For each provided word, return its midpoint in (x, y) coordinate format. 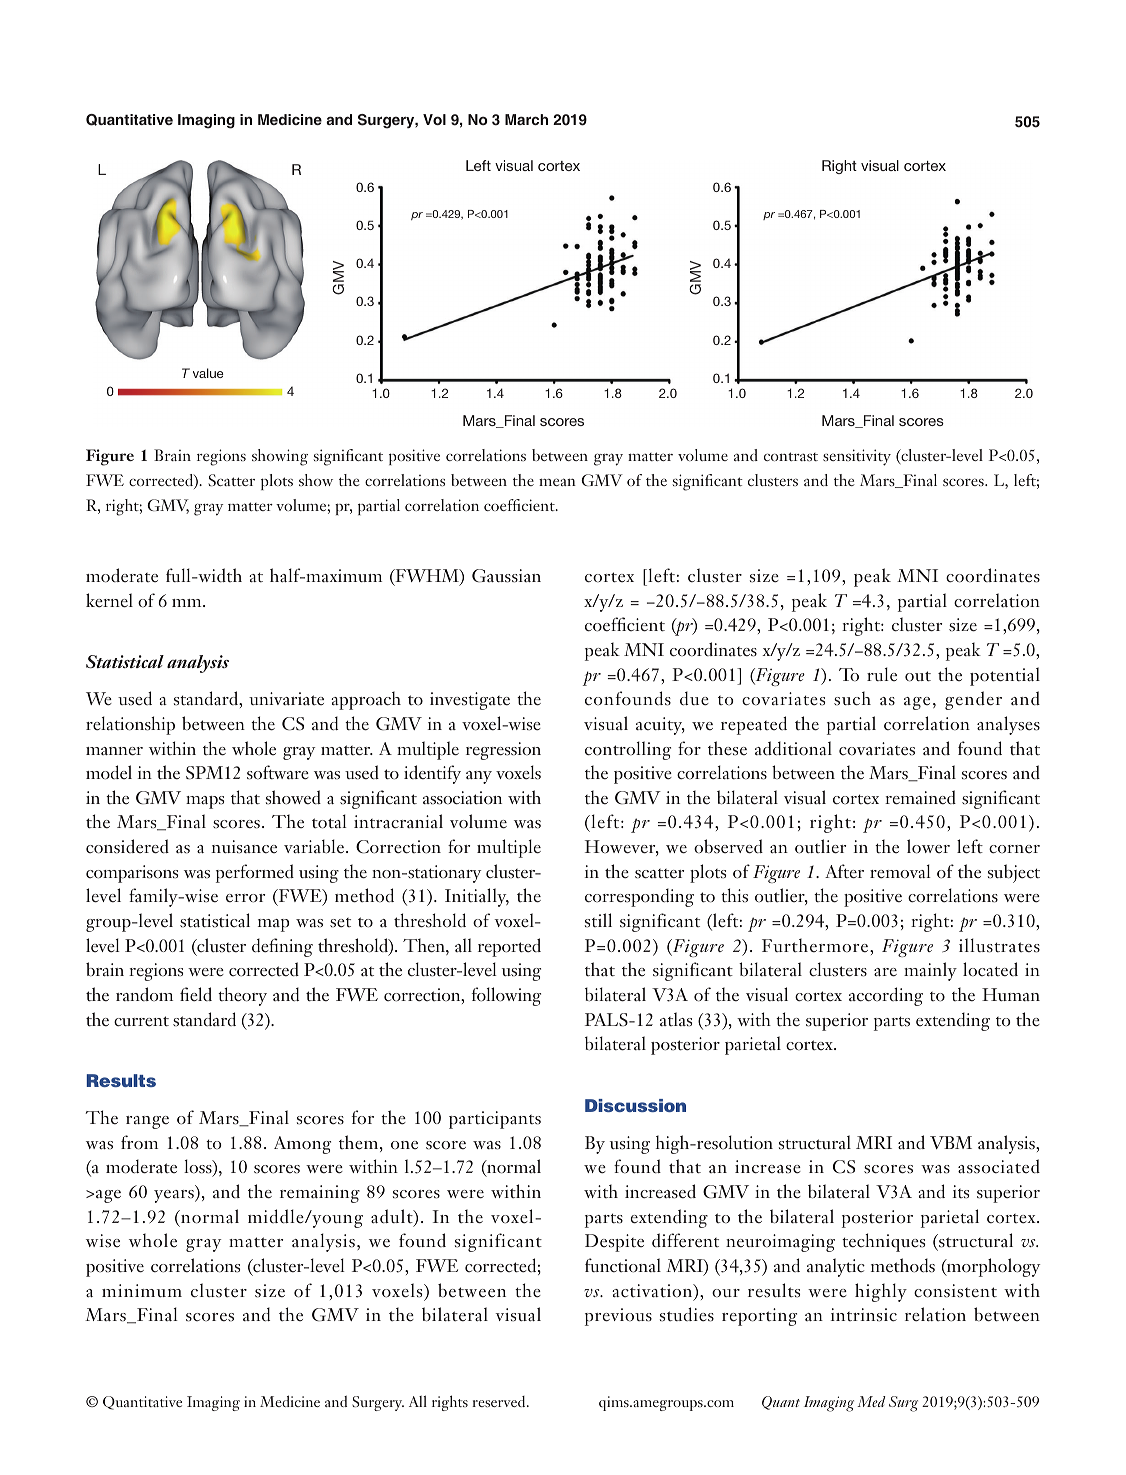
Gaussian (506, 576)
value (208, 373)
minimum (142, 1290)
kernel (109, 600)
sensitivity (857, 457)
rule (882, 674)
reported (509, 947)
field (196, 994)
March (526, 119)
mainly (930, 971)
